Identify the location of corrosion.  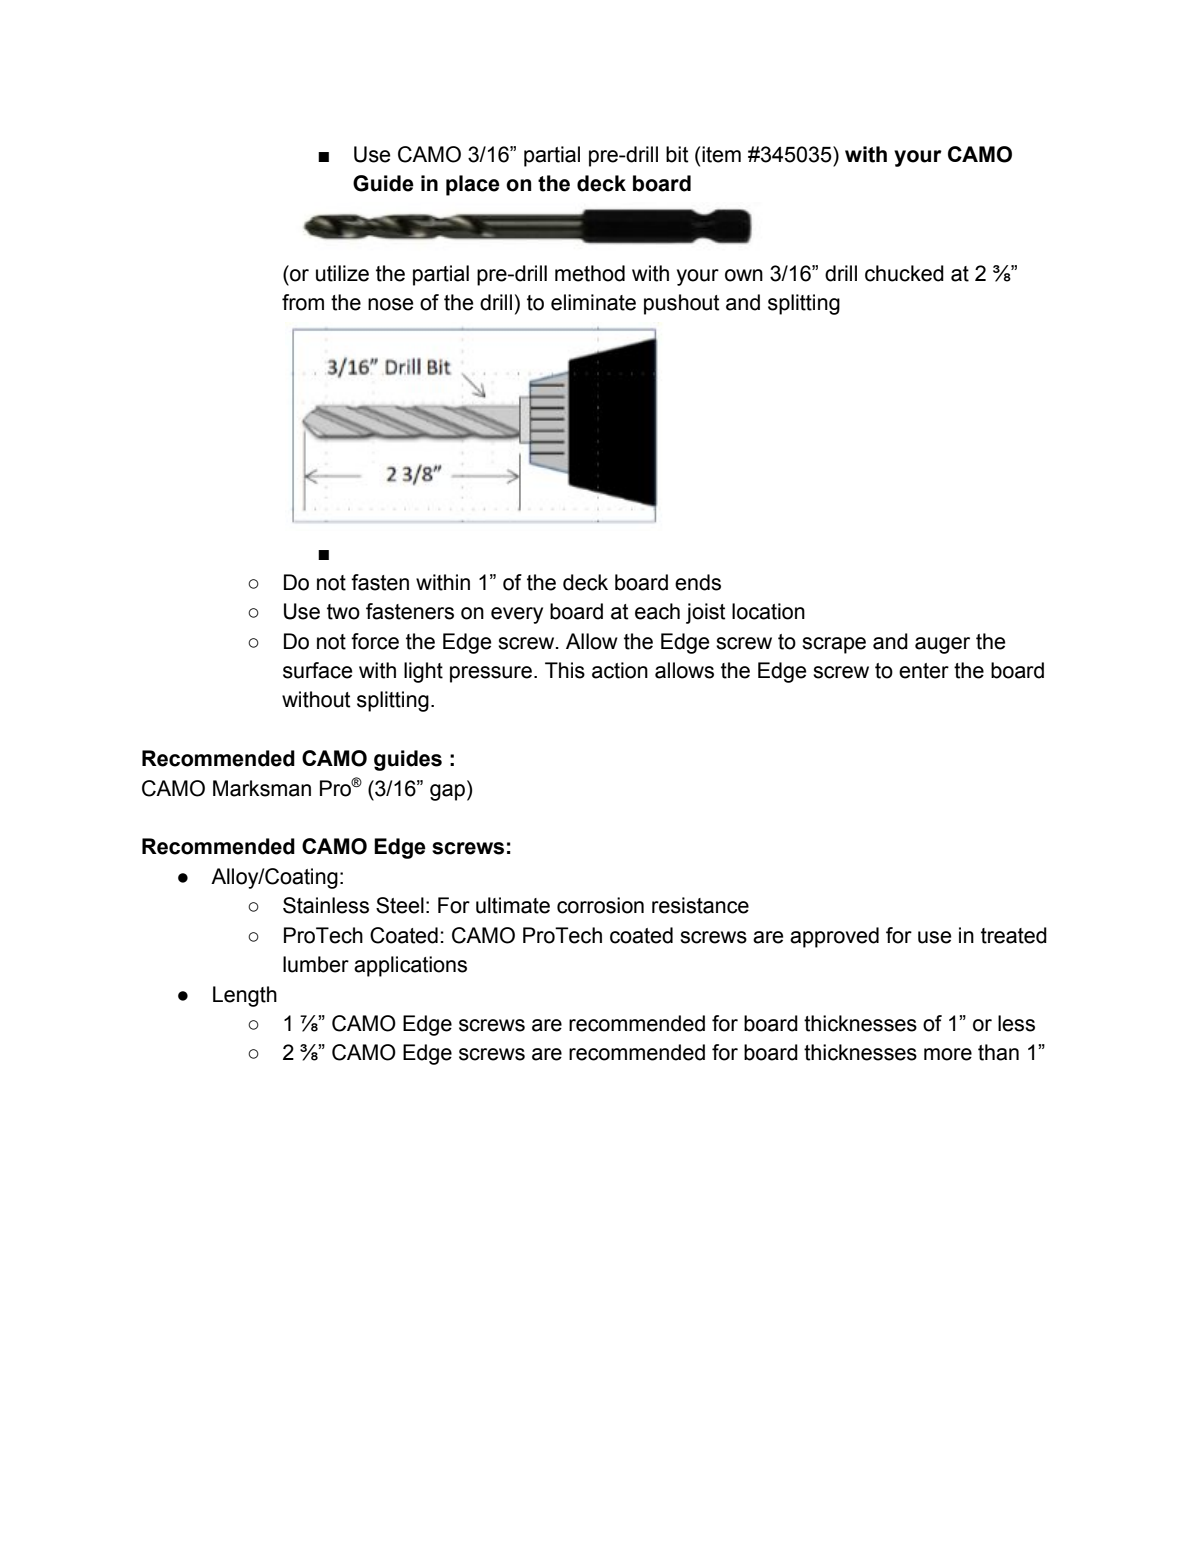
(600, 905).
